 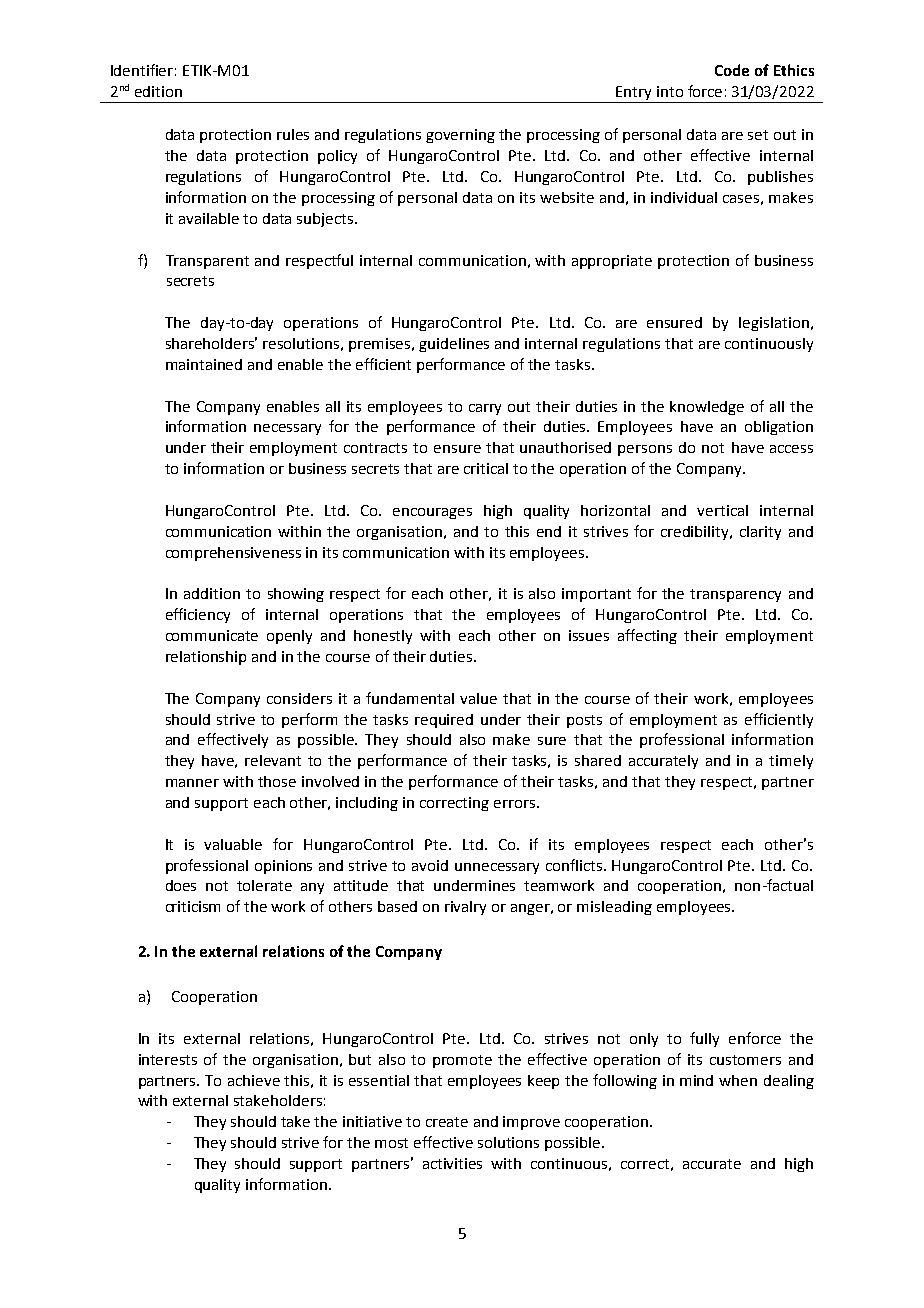 What do you see at coordinates (204, 364) in the page?
I see `maintained` at bounding box center [204, 364].
